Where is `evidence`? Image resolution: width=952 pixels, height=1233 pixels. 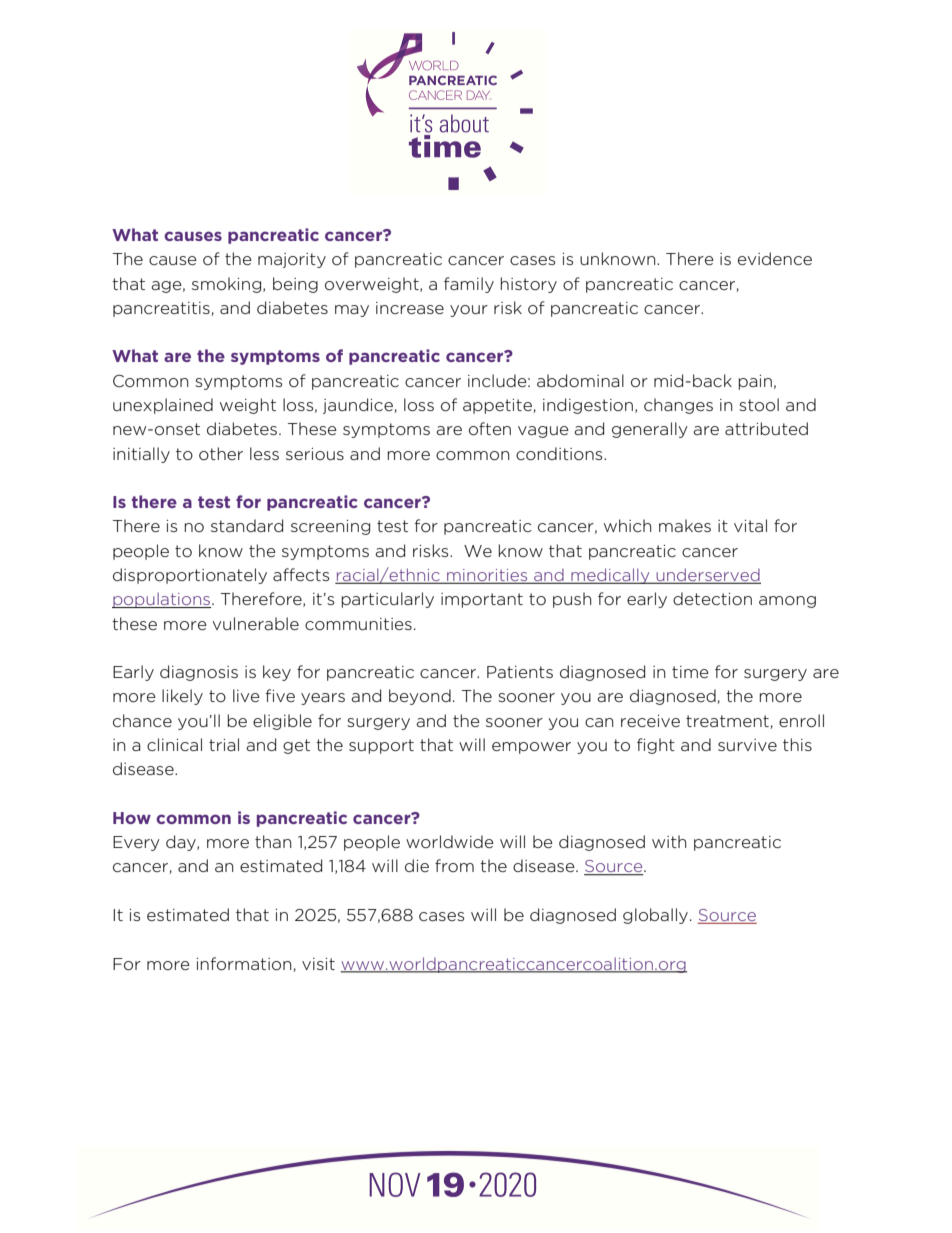
evidence is located at coordinates (775, 258).
